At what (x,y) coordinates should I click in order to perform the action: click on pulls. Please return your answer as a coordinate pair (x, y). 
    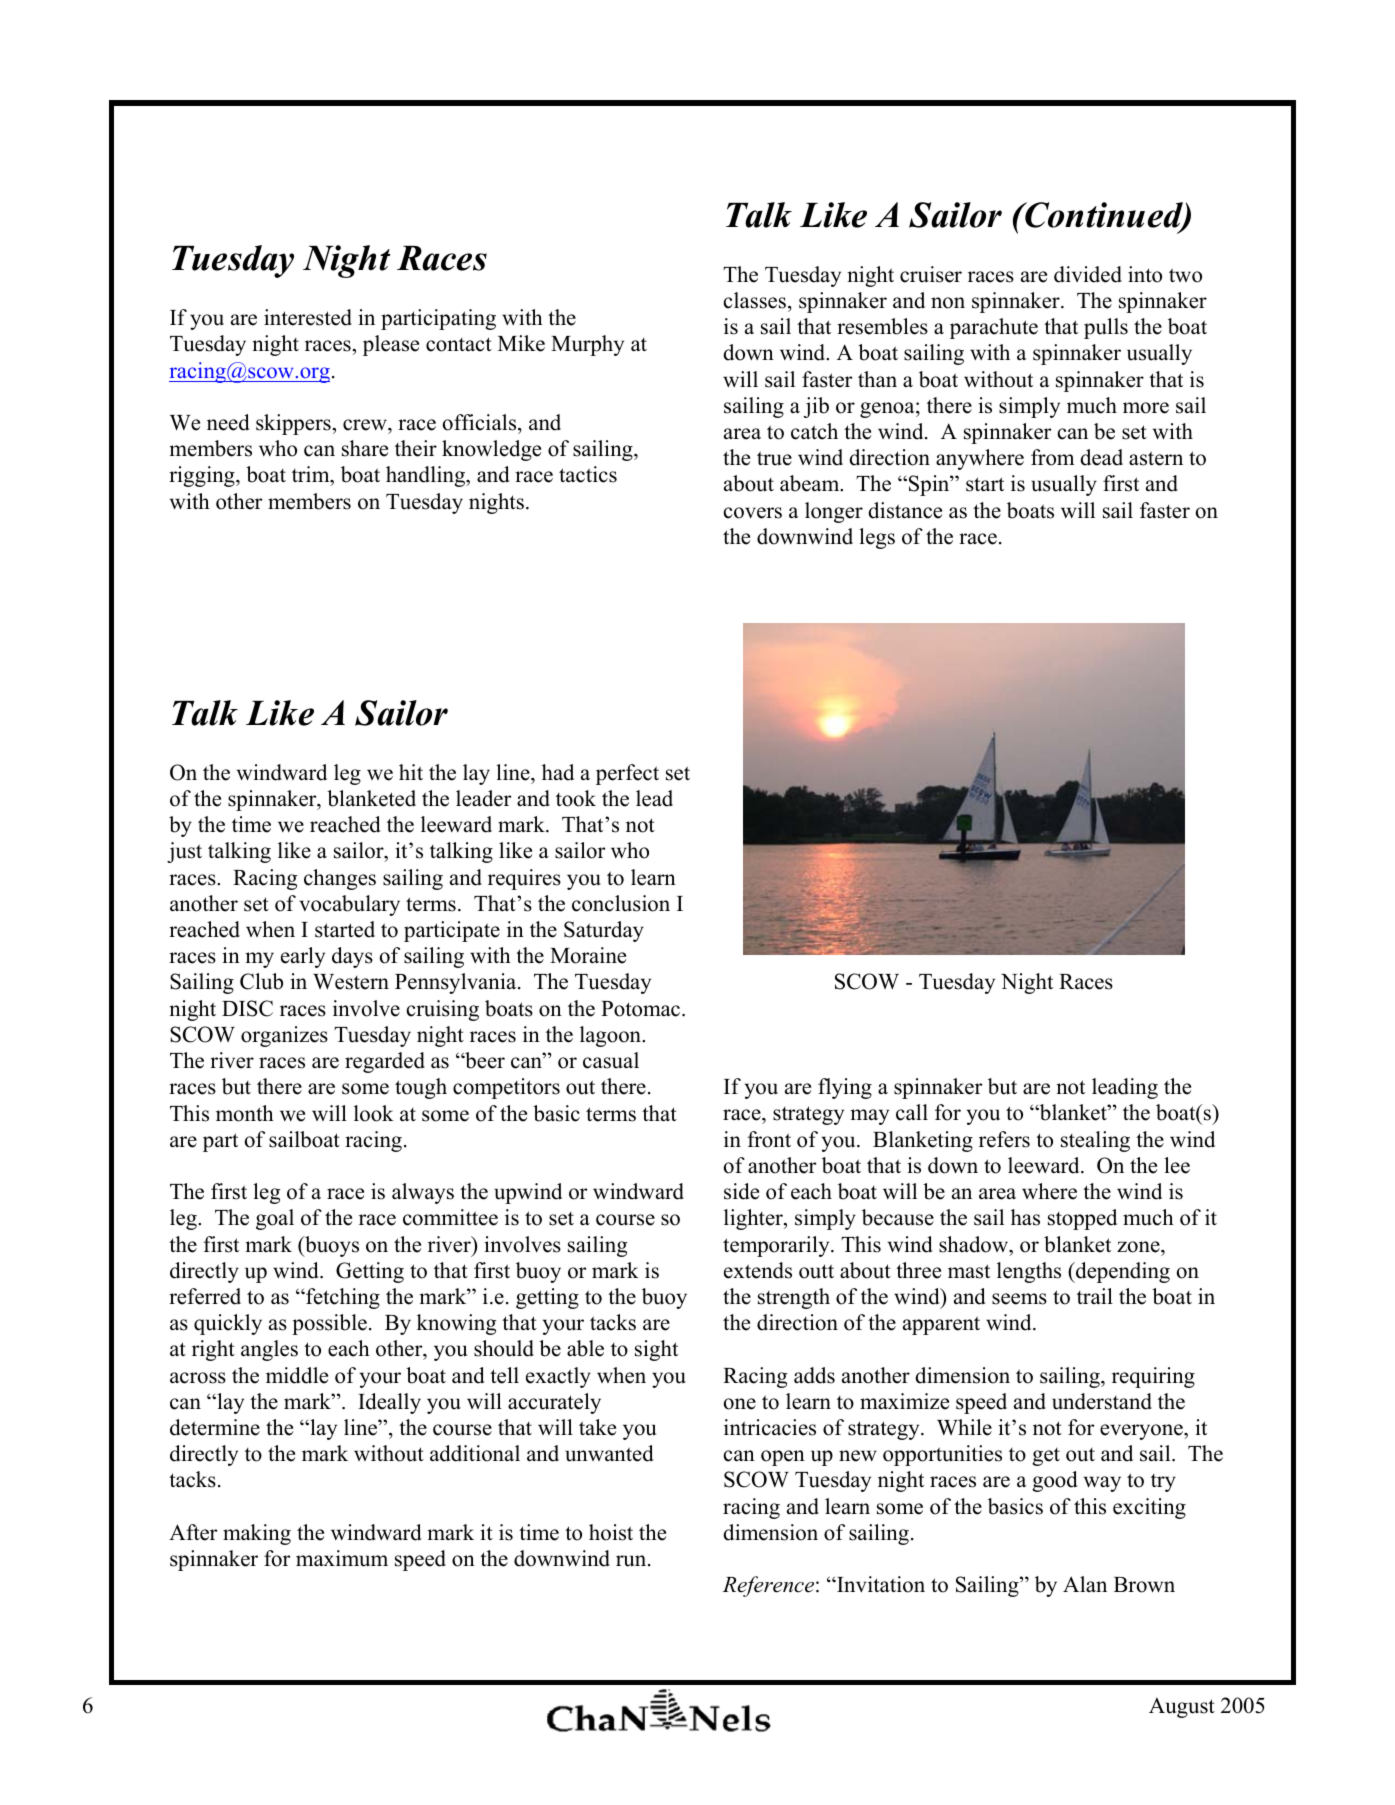
    Looking at the image, I should click on (1106, 328).
